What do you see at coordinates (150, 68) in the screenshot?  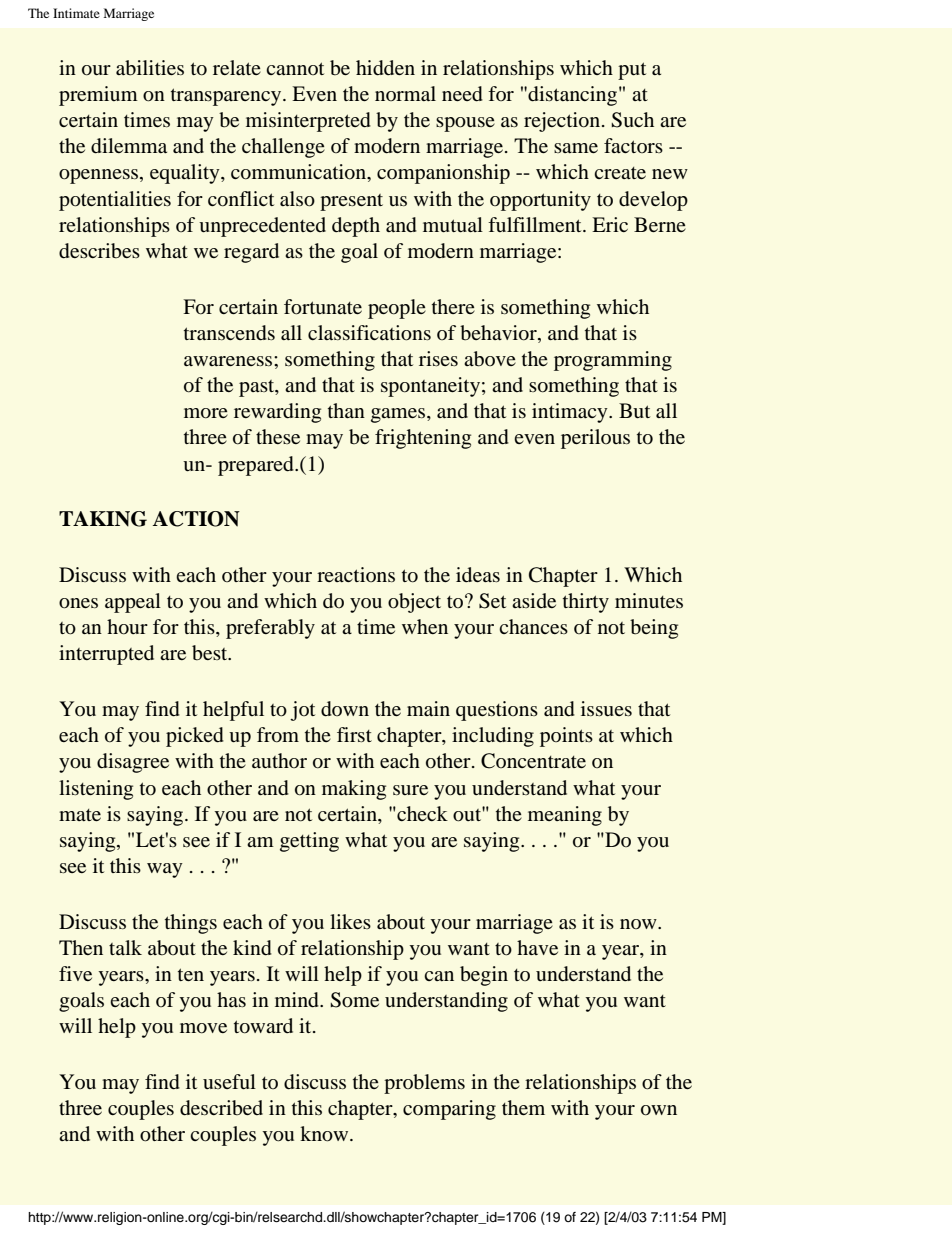 I see `abilities` at bounding box center [150, 68].
